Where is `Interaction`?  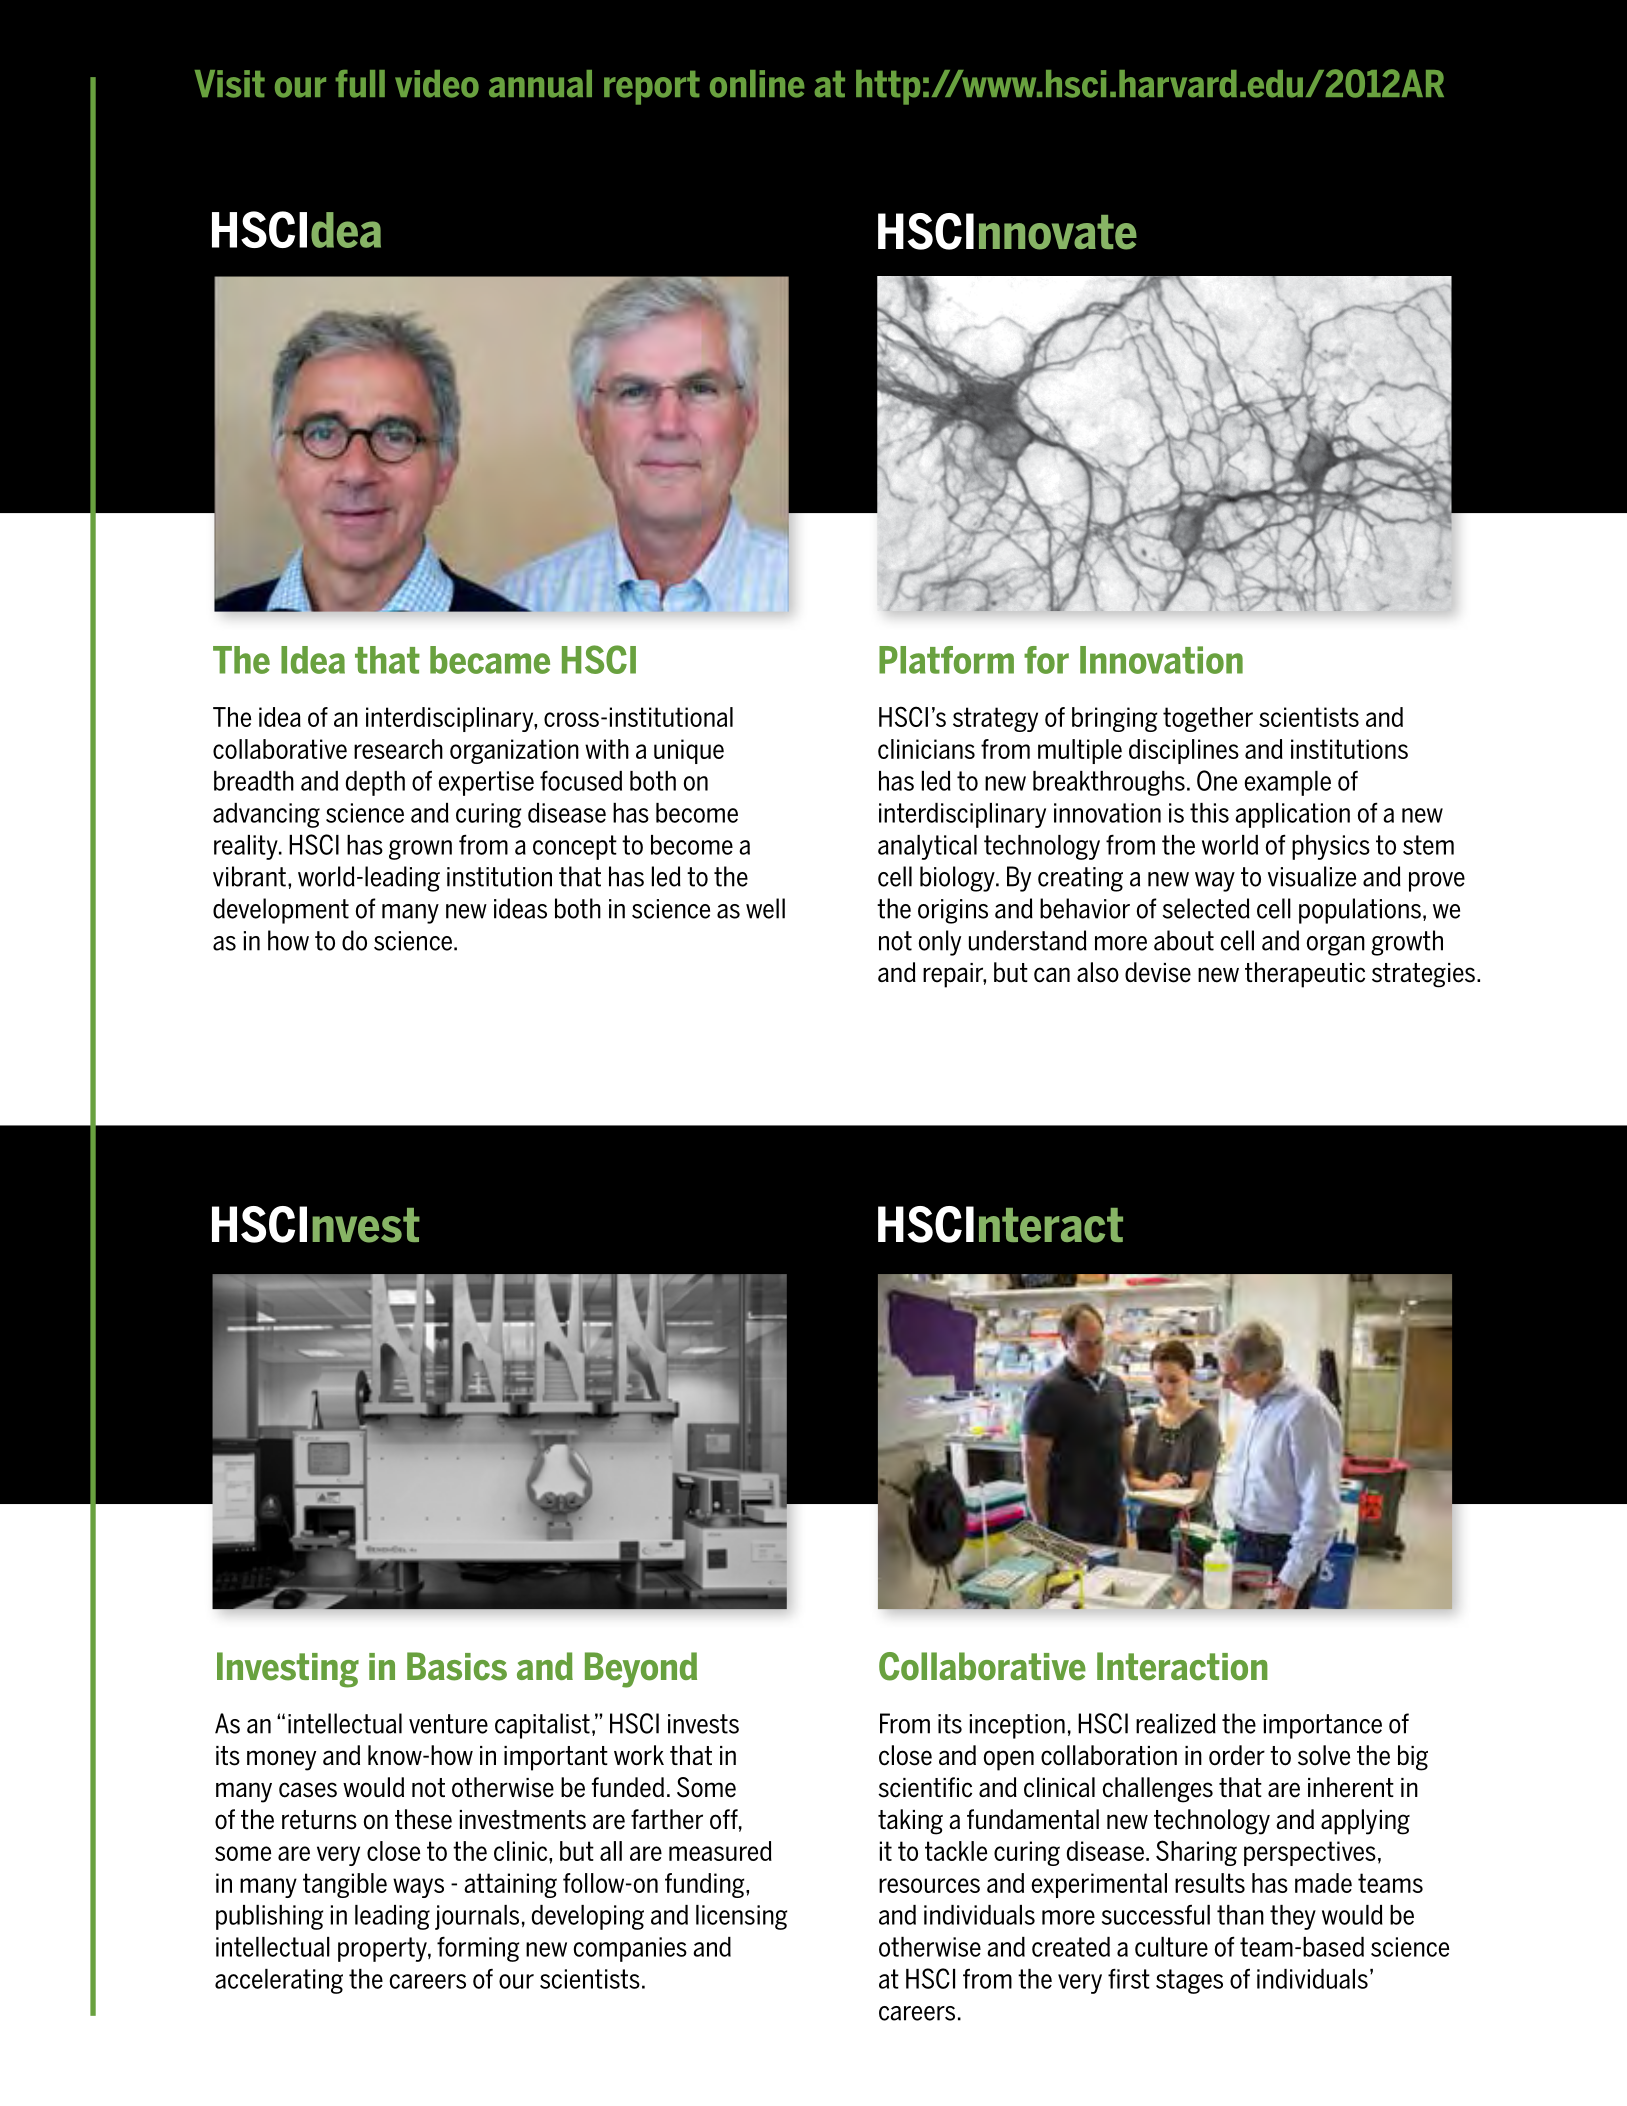
Interaction is located at coordinates (1182, 1666).
